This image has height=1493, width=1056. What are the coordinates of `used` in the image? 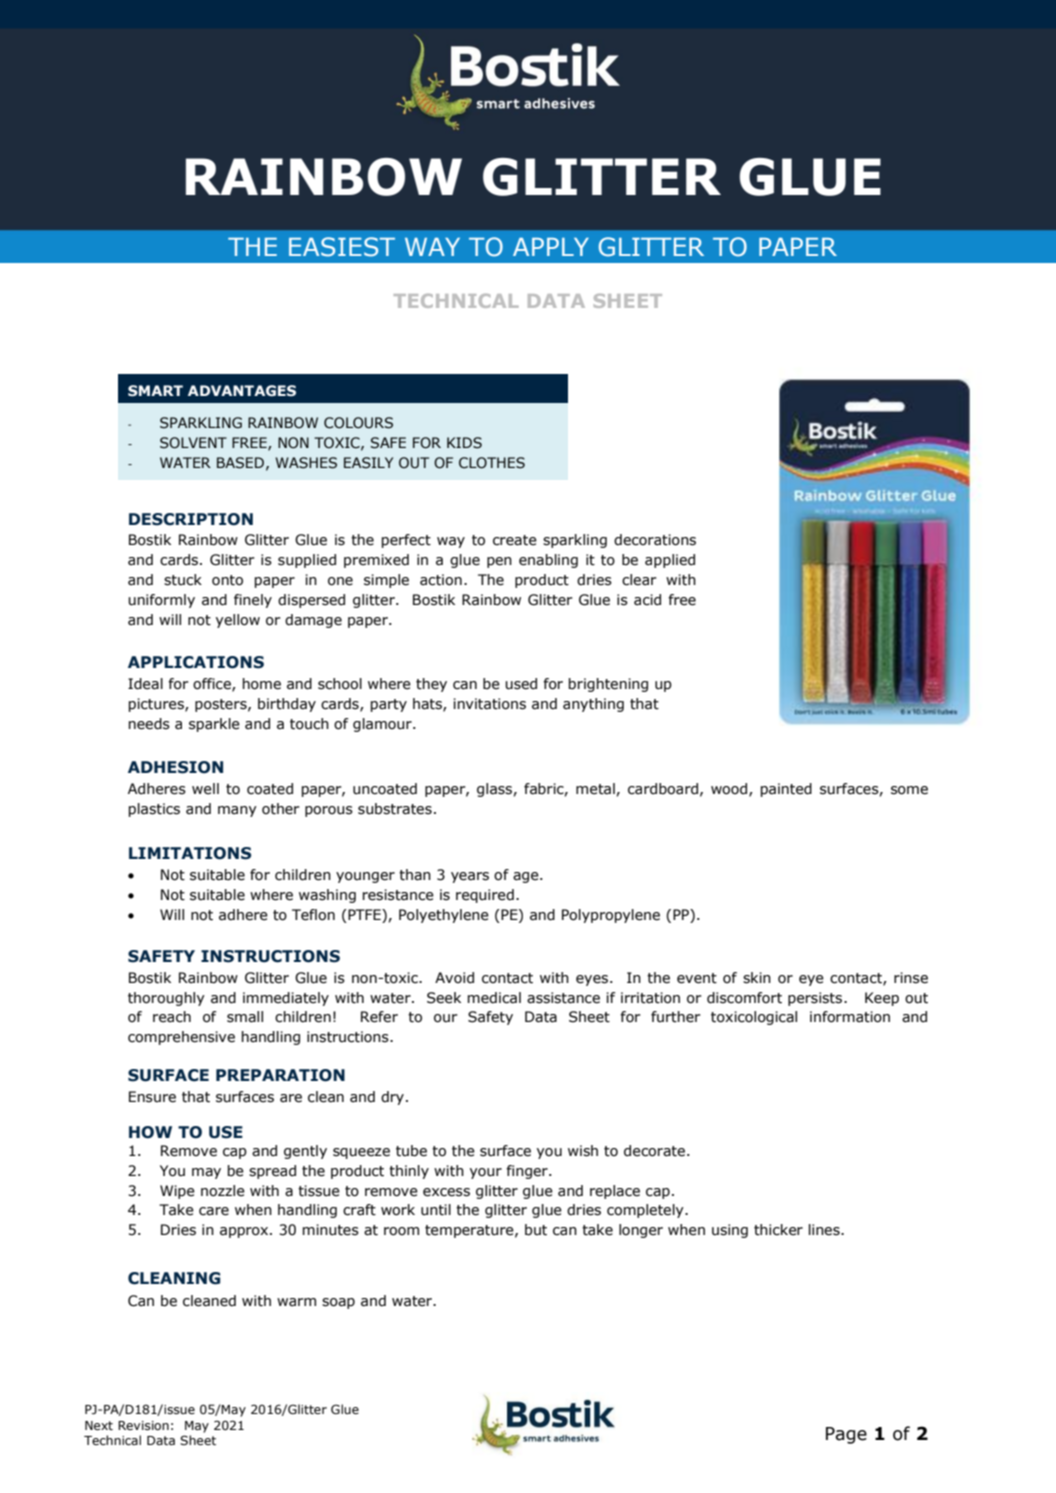 It's located at (521, 684).
